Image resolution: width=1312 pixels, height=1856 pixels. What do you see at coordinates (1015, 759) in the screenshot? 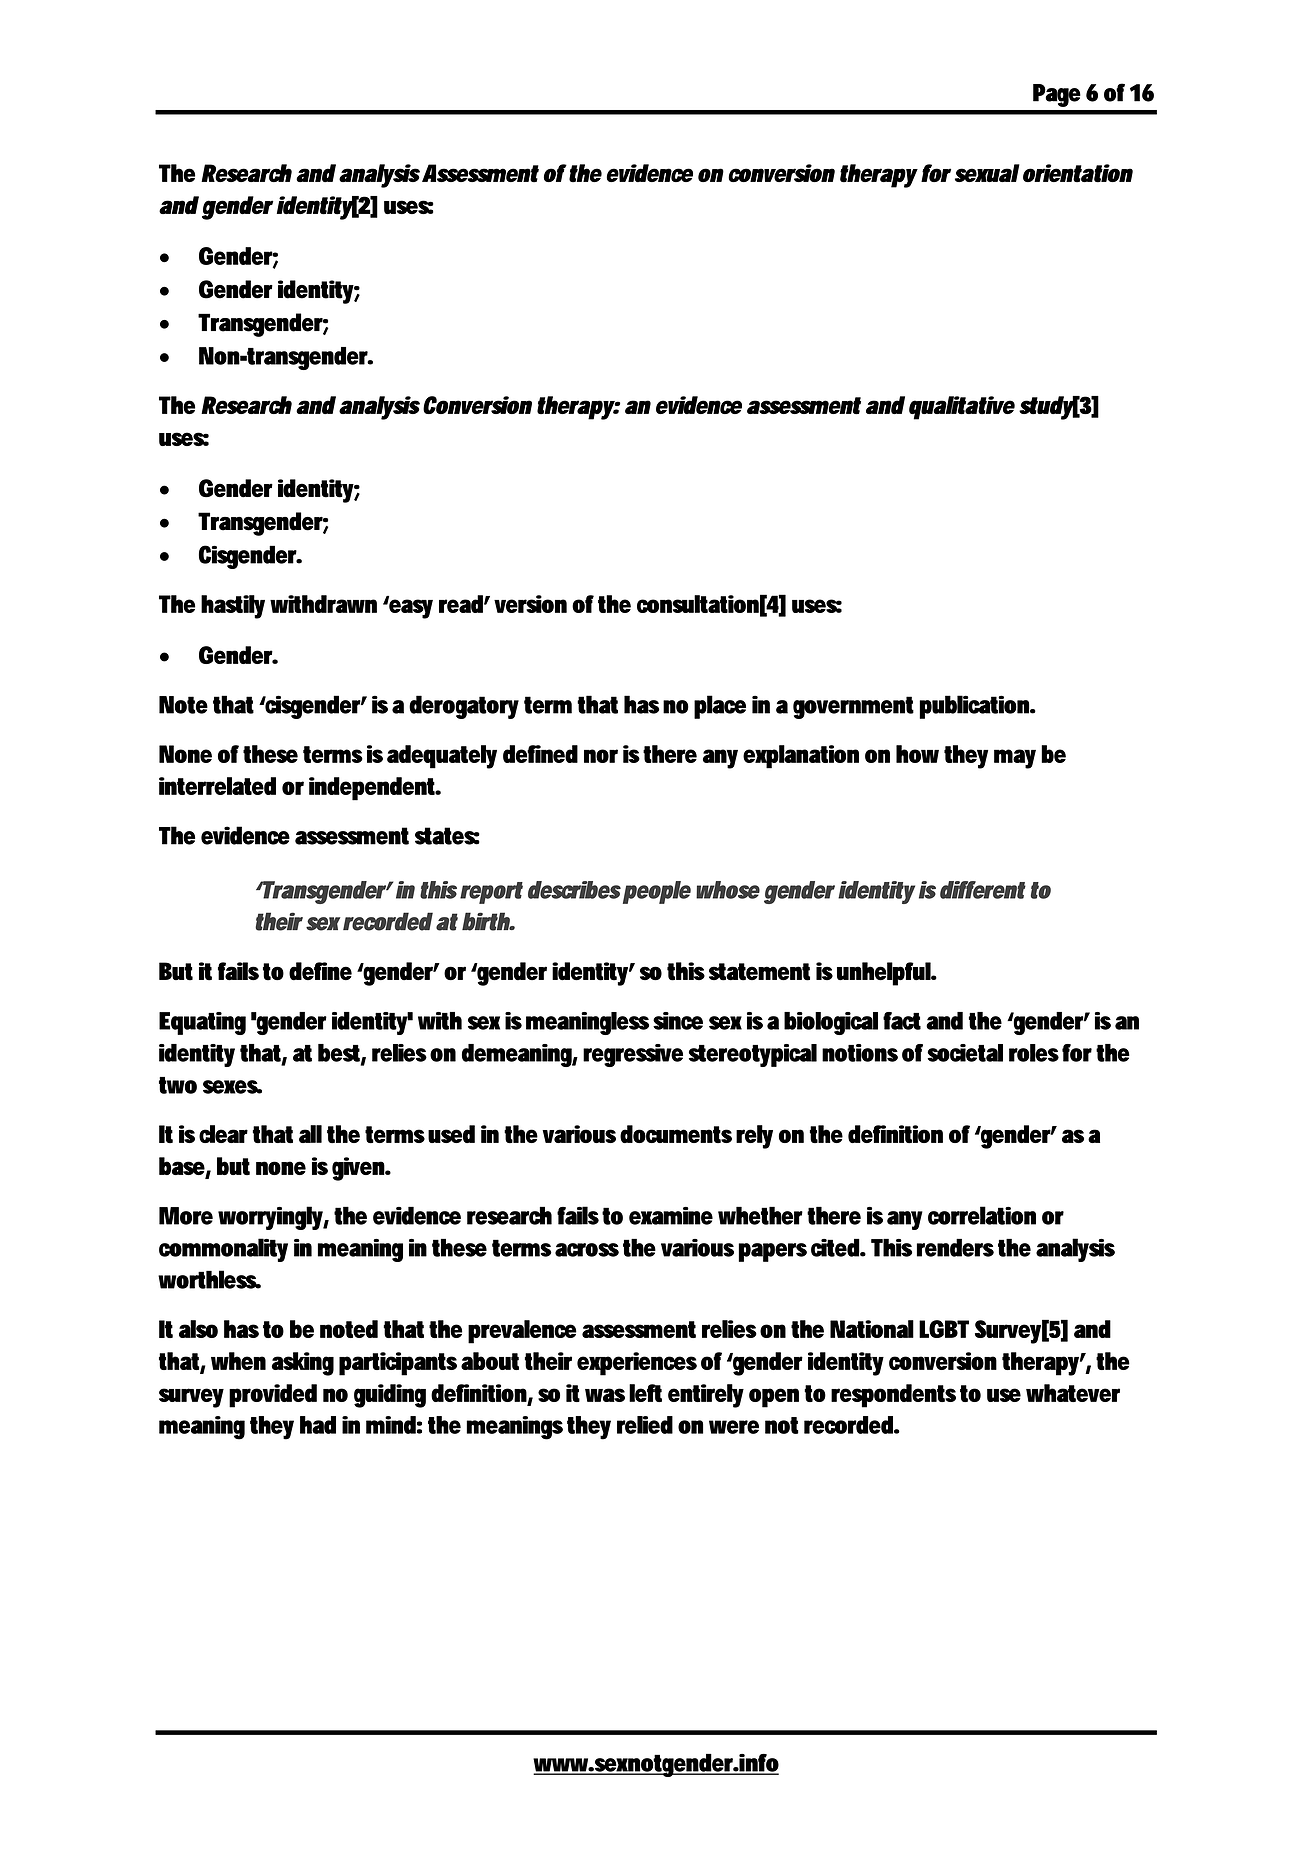
I see `may` at bounding box center [1015, 759].
